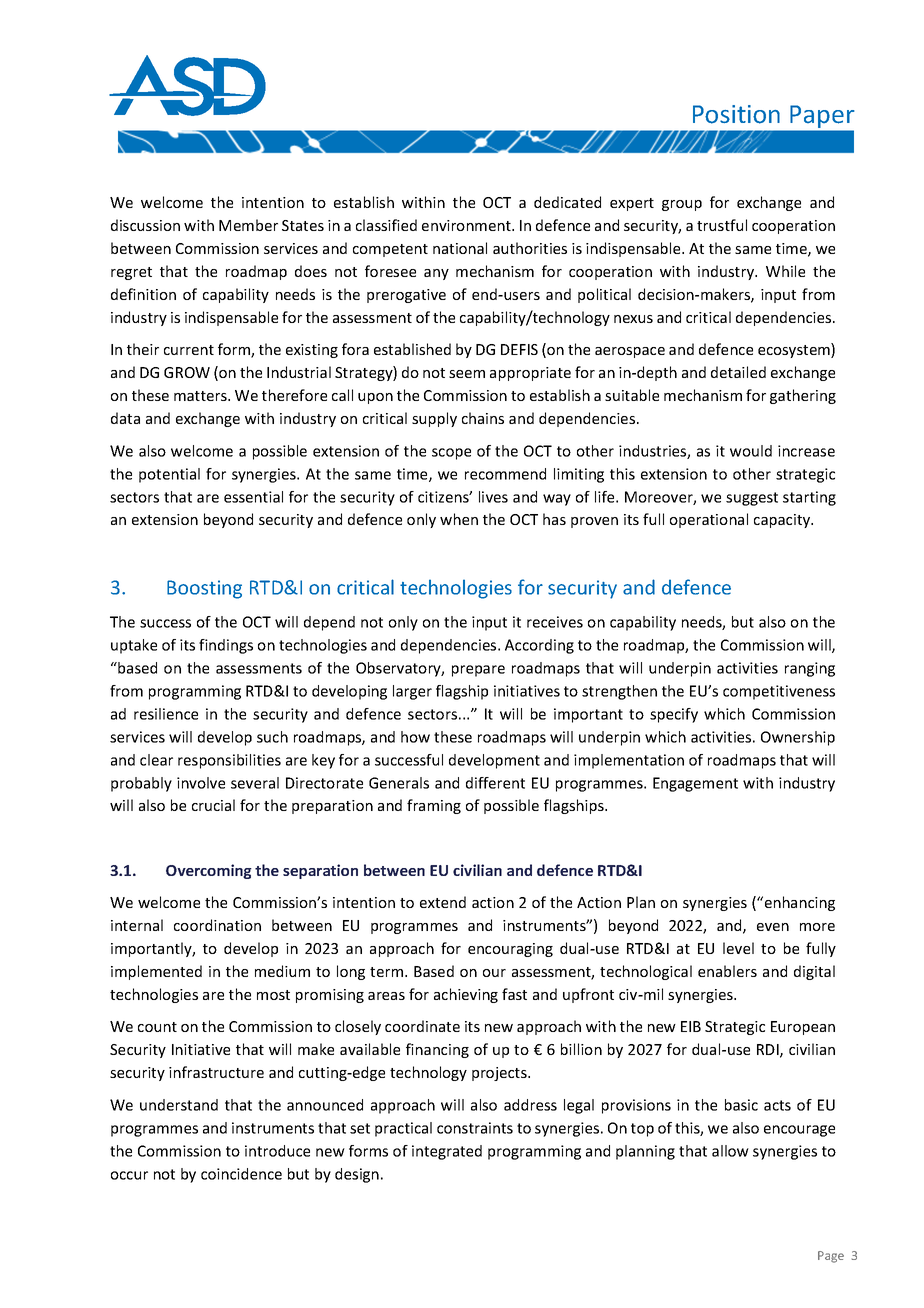 This image has width=924, height=1308. I want to click on extend, so click(443, 902).
